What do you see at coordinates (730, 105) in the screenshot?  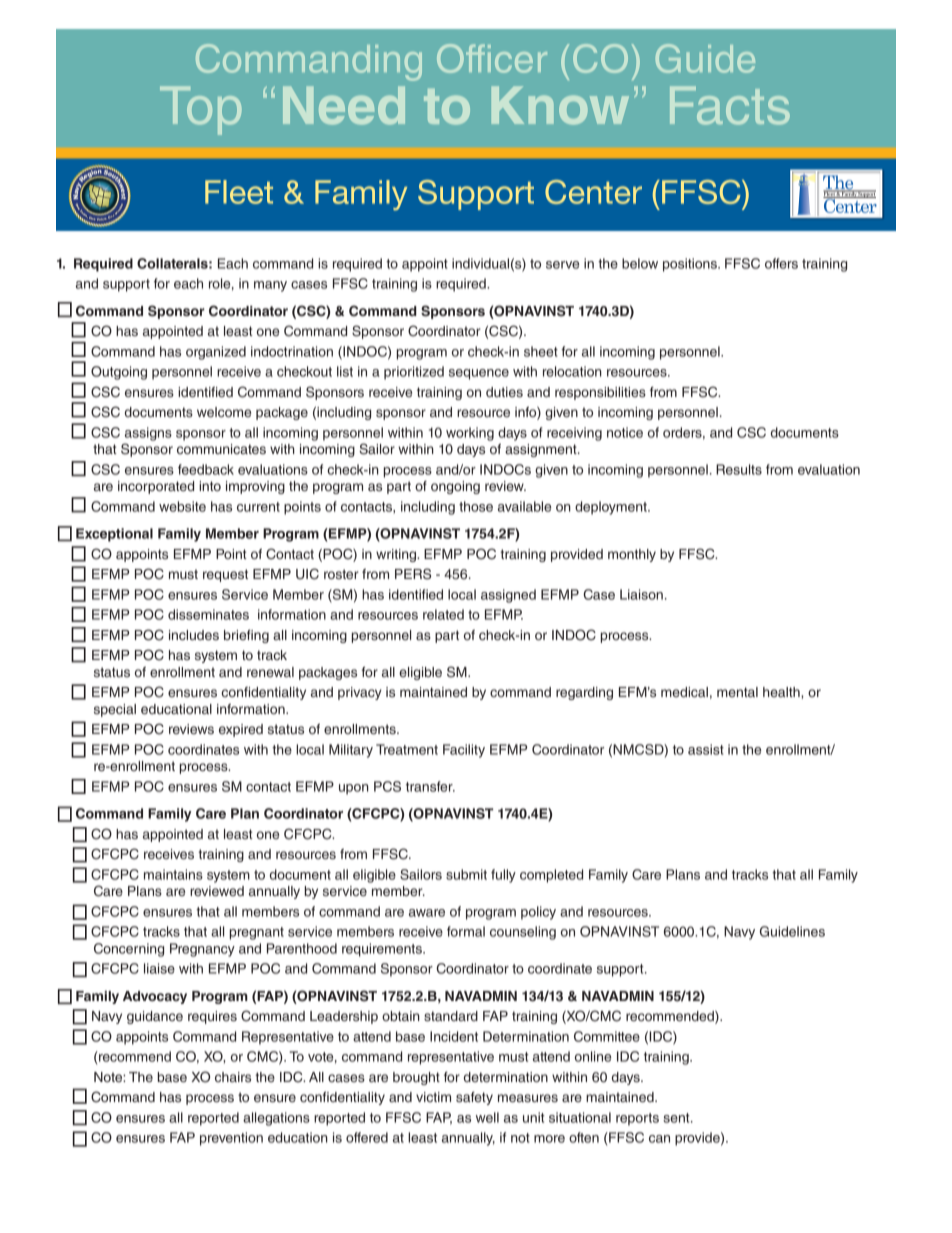 I see `Facts` at bounding box center [730, 105].
